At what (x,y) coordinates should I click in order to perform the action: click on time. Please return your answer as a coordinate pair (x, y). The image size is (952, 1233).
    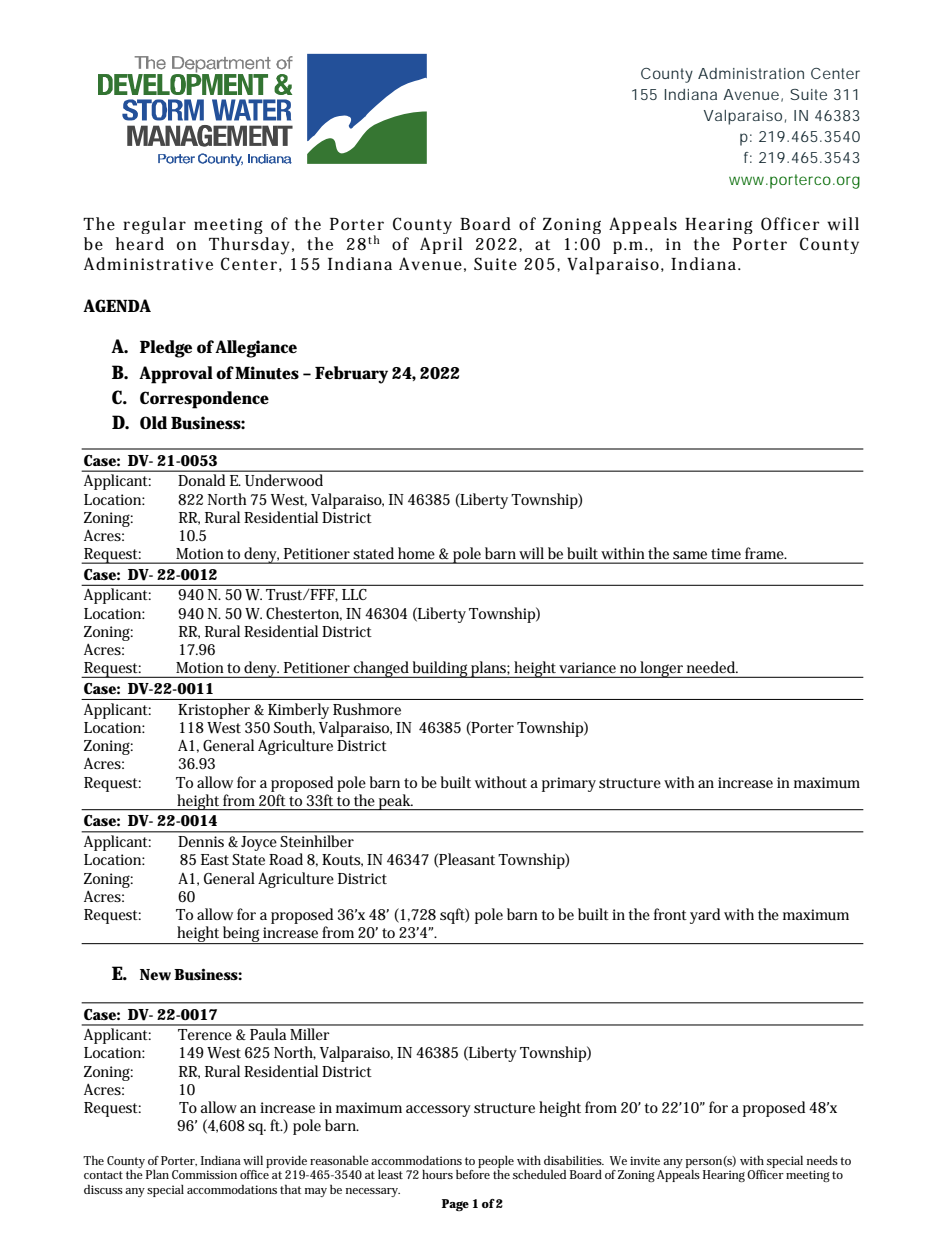
    Looking at the image, I should click on (726, 553).
